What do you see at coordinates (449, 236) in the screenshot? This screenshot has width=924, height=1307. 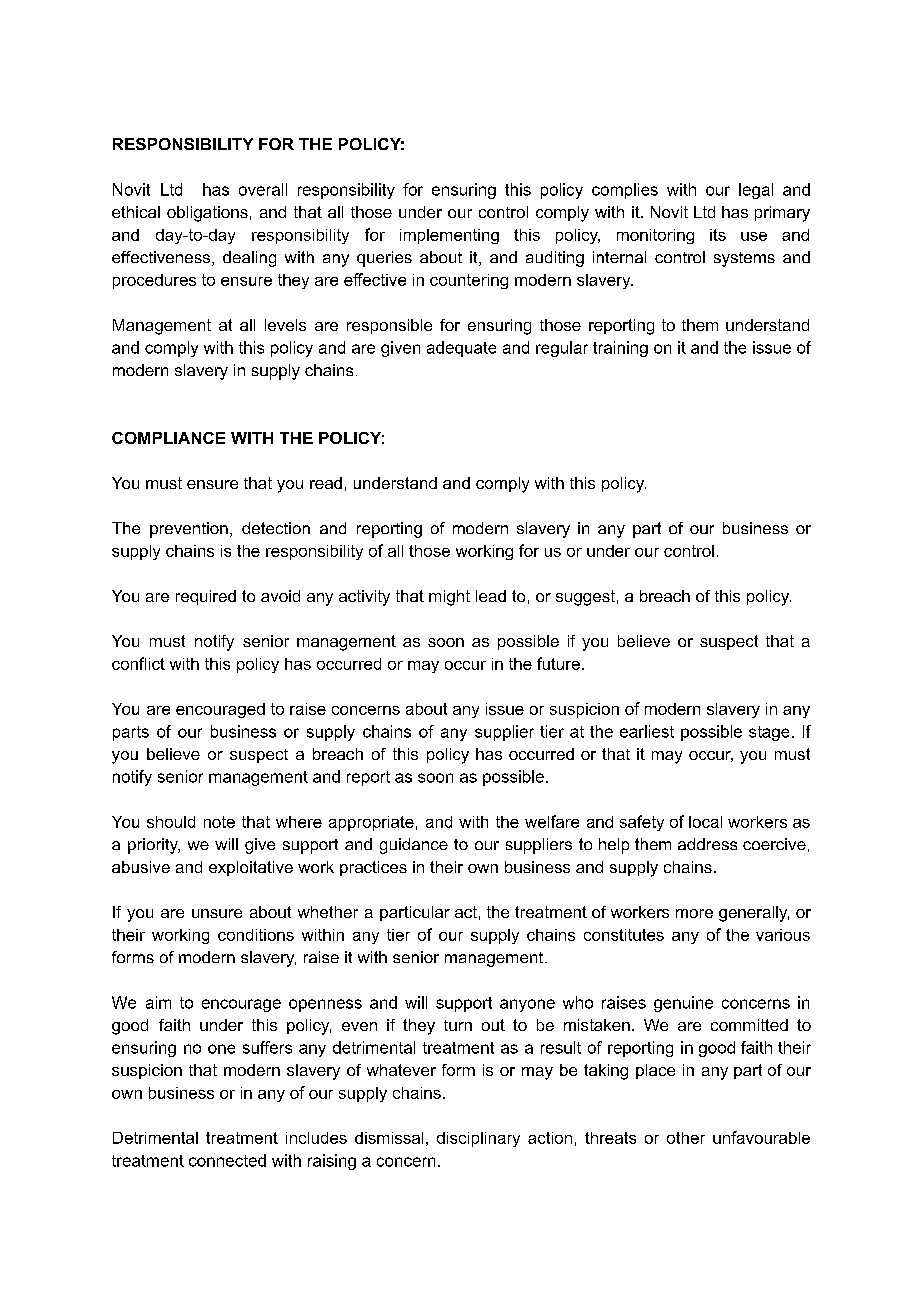 I see `implementing` at bounding box center [449, 236].
